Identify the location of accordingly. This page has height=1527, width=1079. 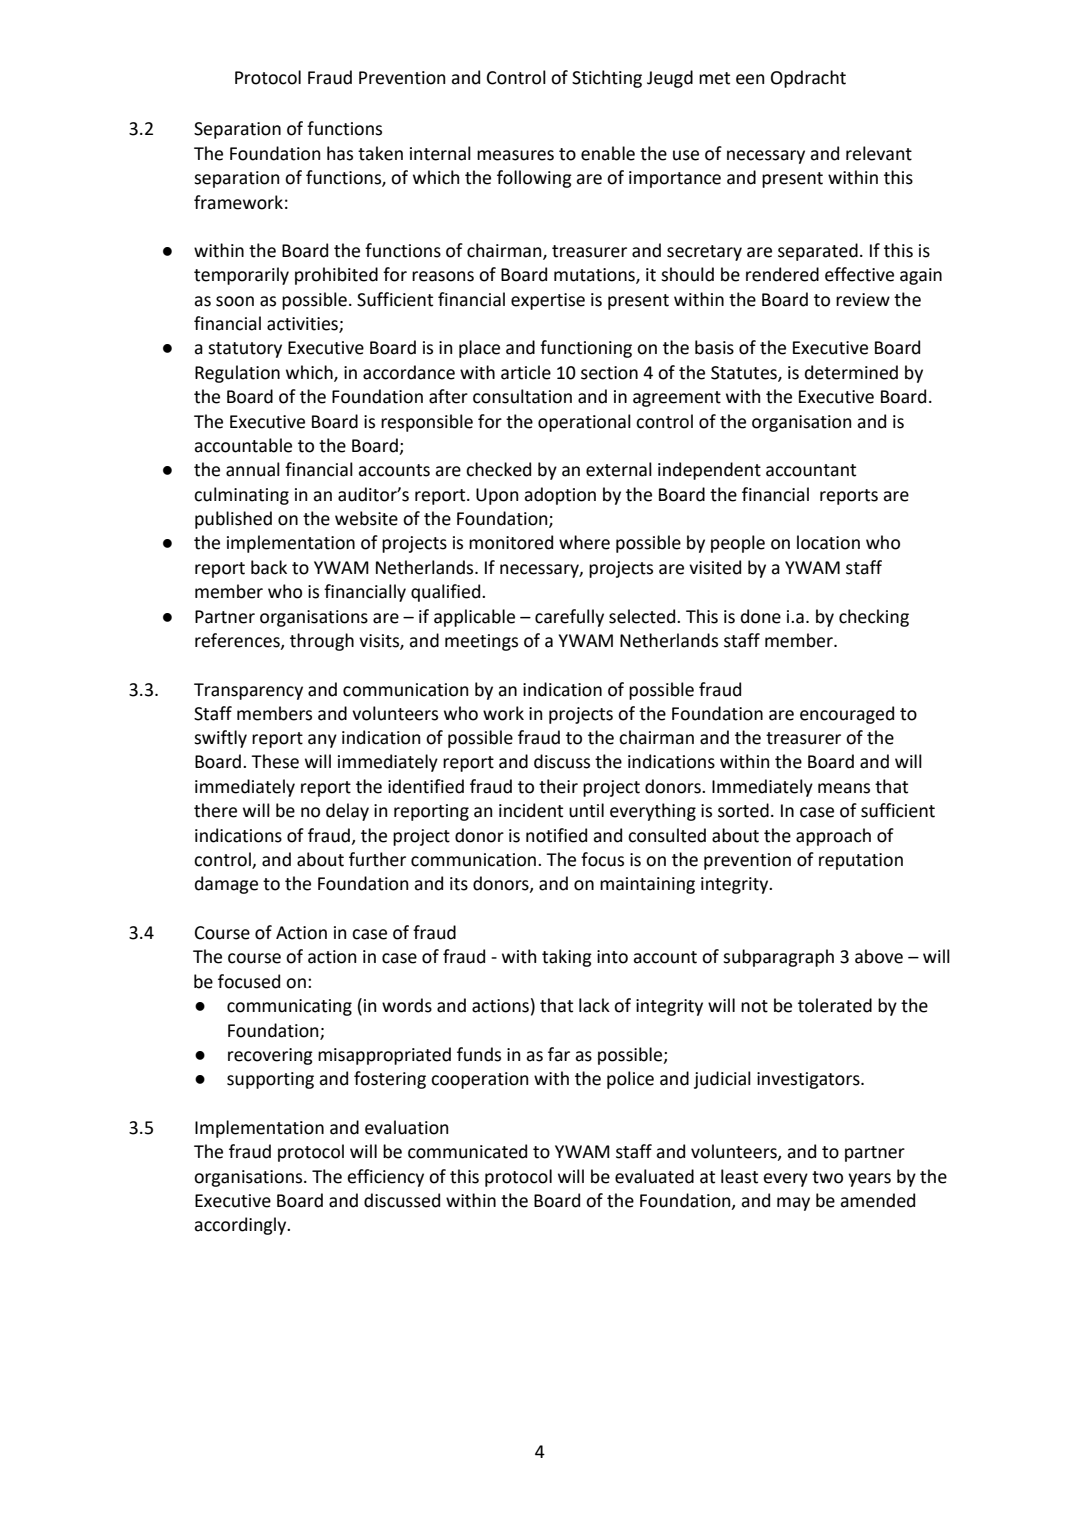
(241, 1226).
